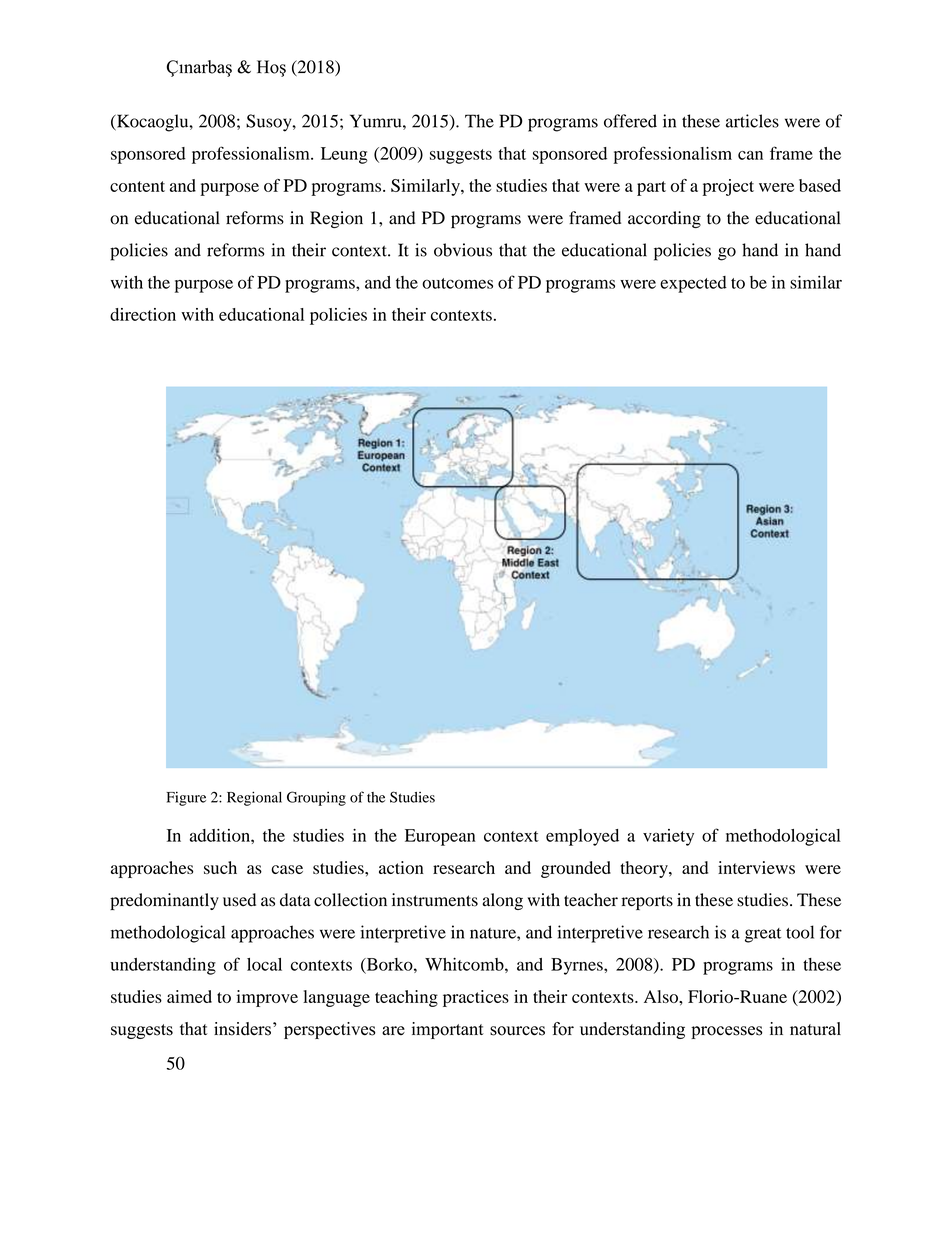 The width and height of the screenshot is (952, 1233). Describe the element at coordinates (344, 155) in the screenshot. I see `Leung` at that location.
